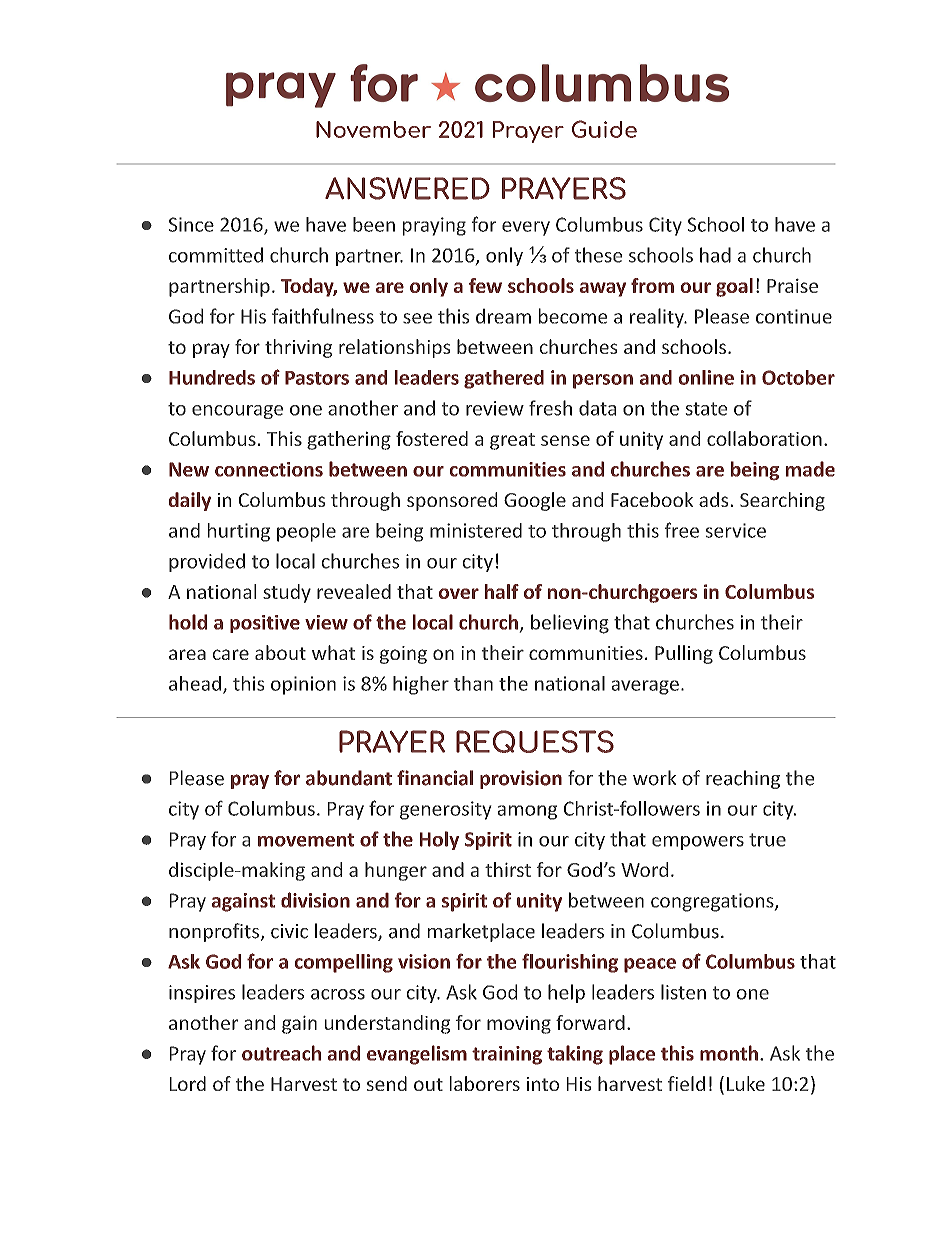 Image resolution: width=952 pixels, height=1233 pixels. I want to click on had, so click(715, 255).
